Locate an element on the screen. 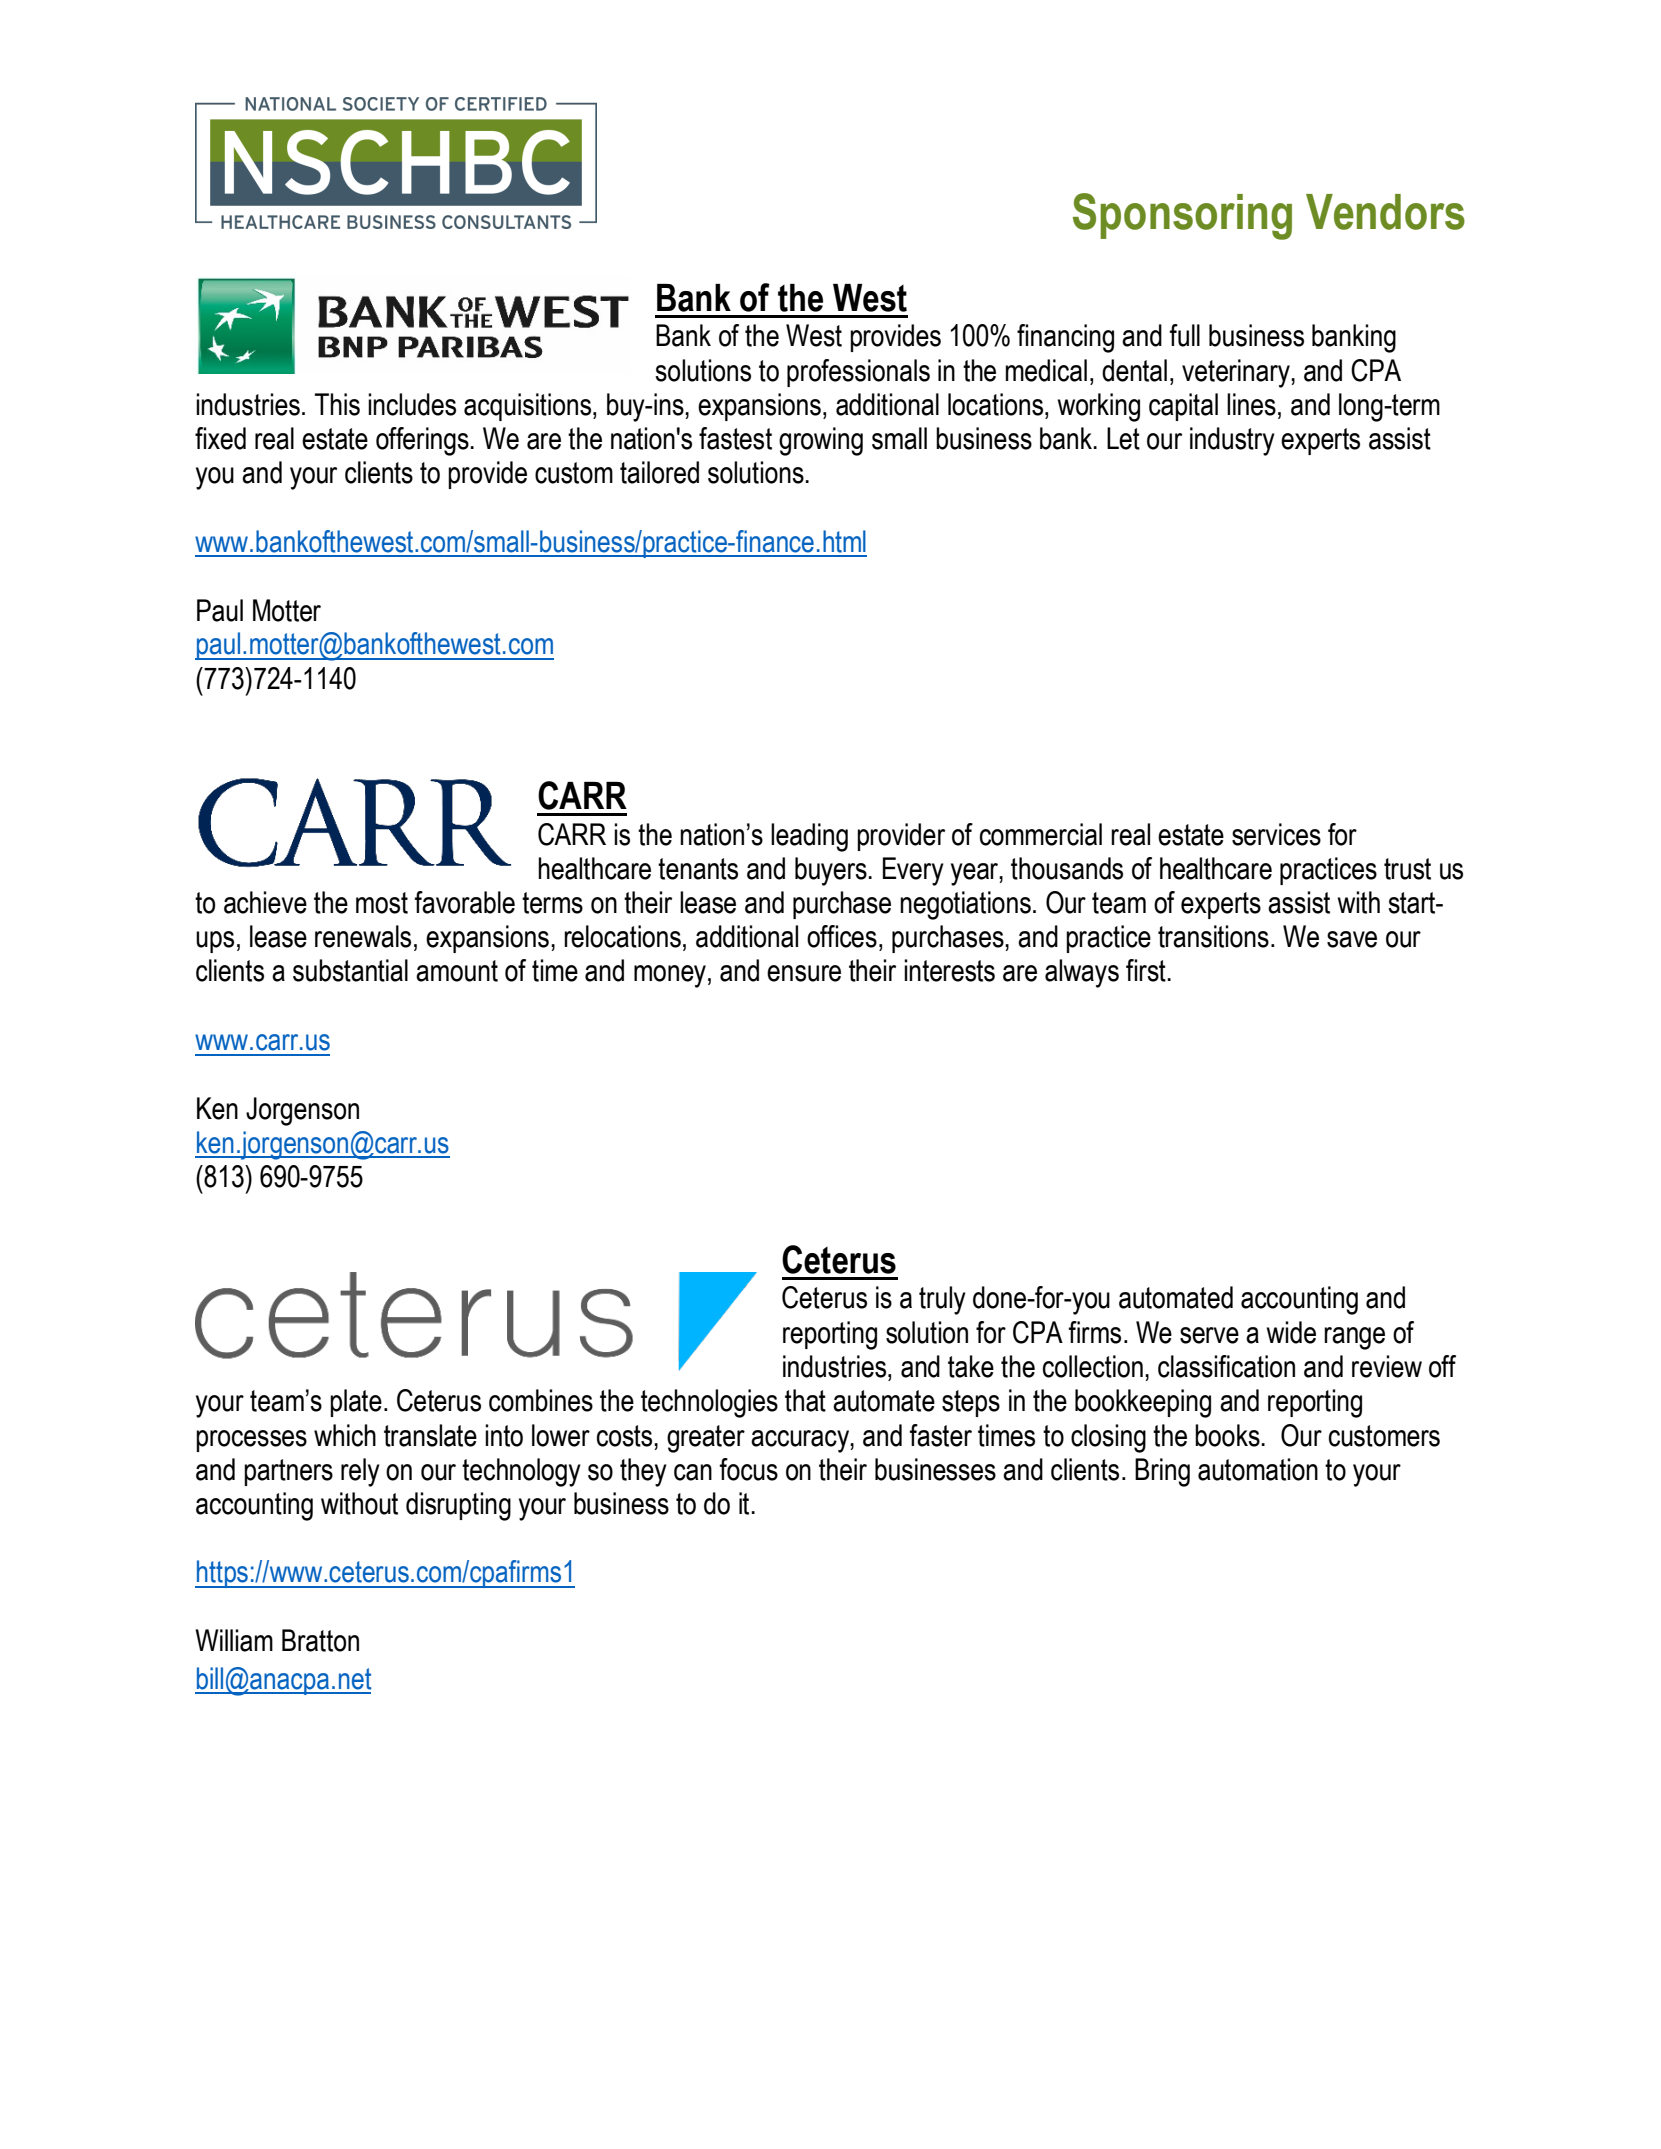  substantial is located at coordinates (350, 970).
